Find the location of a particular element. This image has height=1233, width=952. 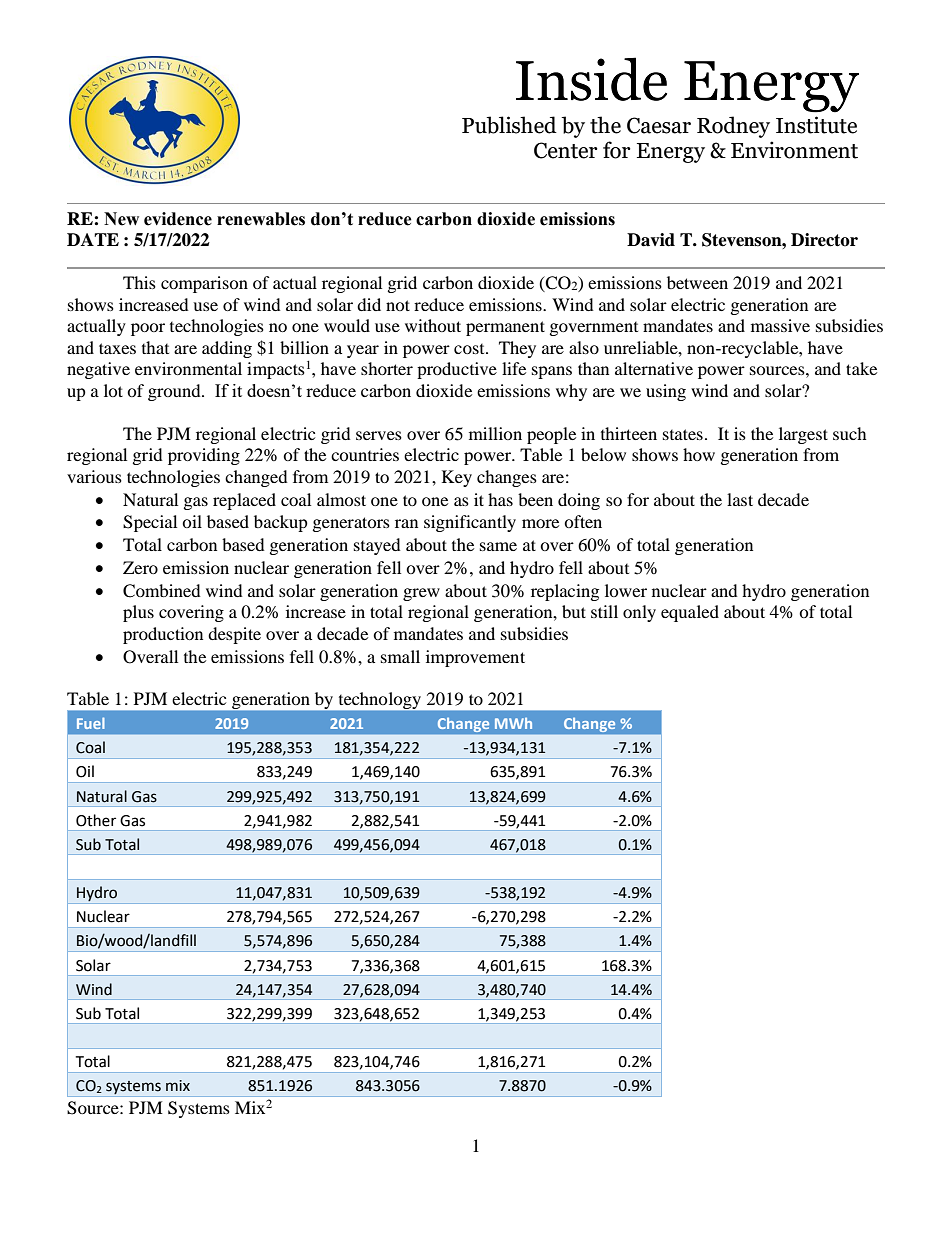

between is located at coordinates (697, 282).
